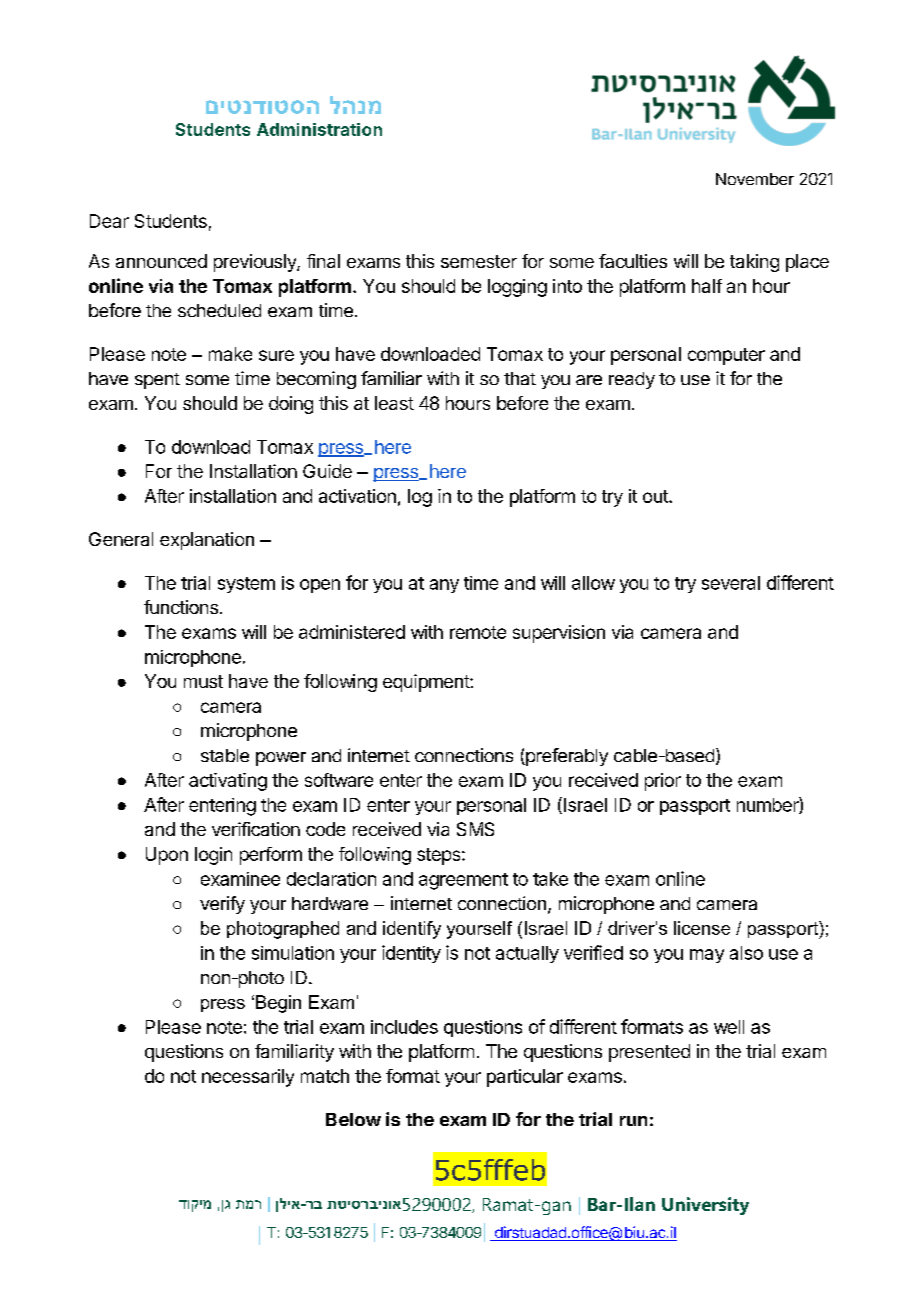 The height and width of the screenshot is (1309, 924). I want to click on several, so click(731, 583).
